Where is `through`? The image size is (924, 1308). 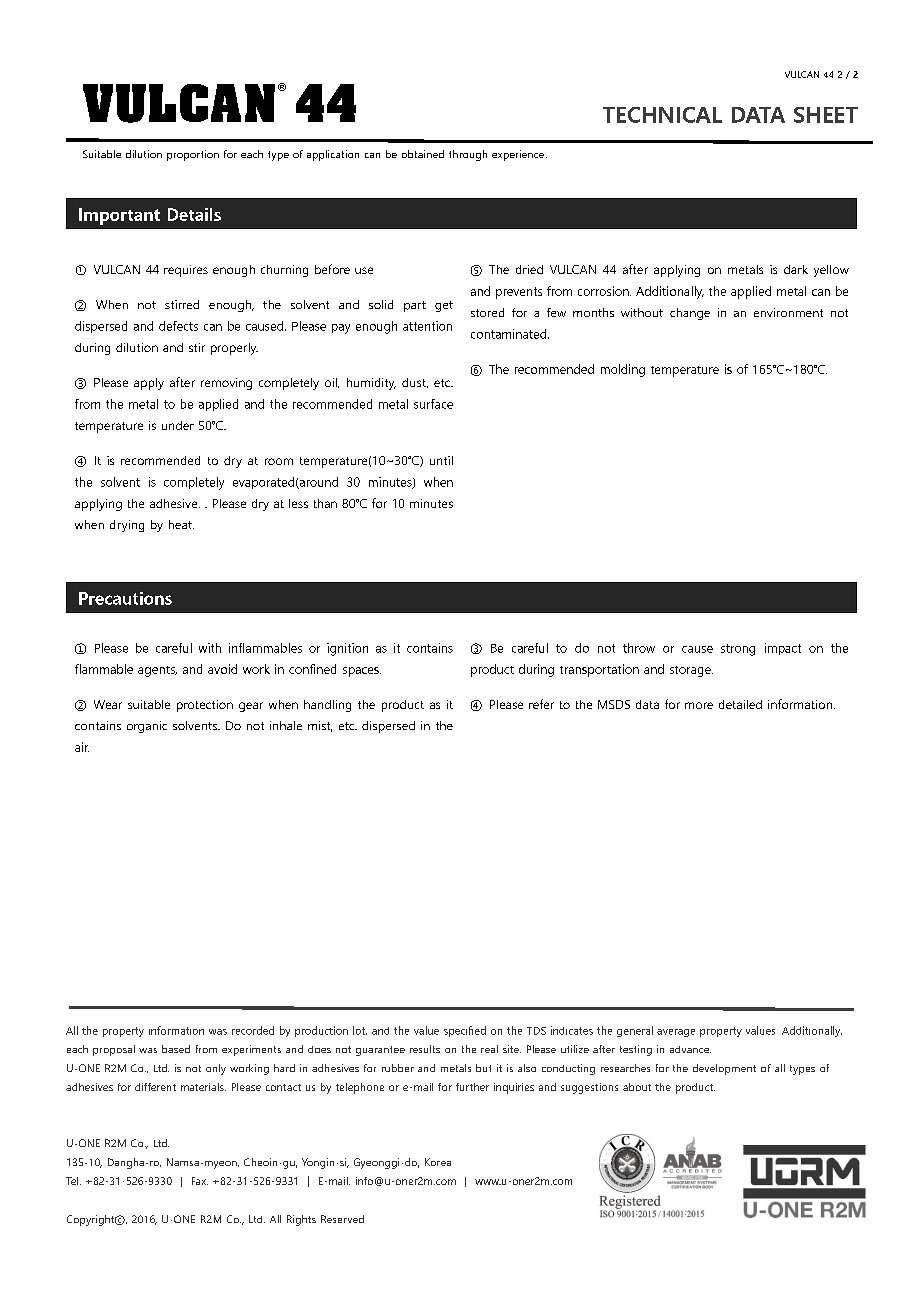
through is located at coordinates (468, 155).
